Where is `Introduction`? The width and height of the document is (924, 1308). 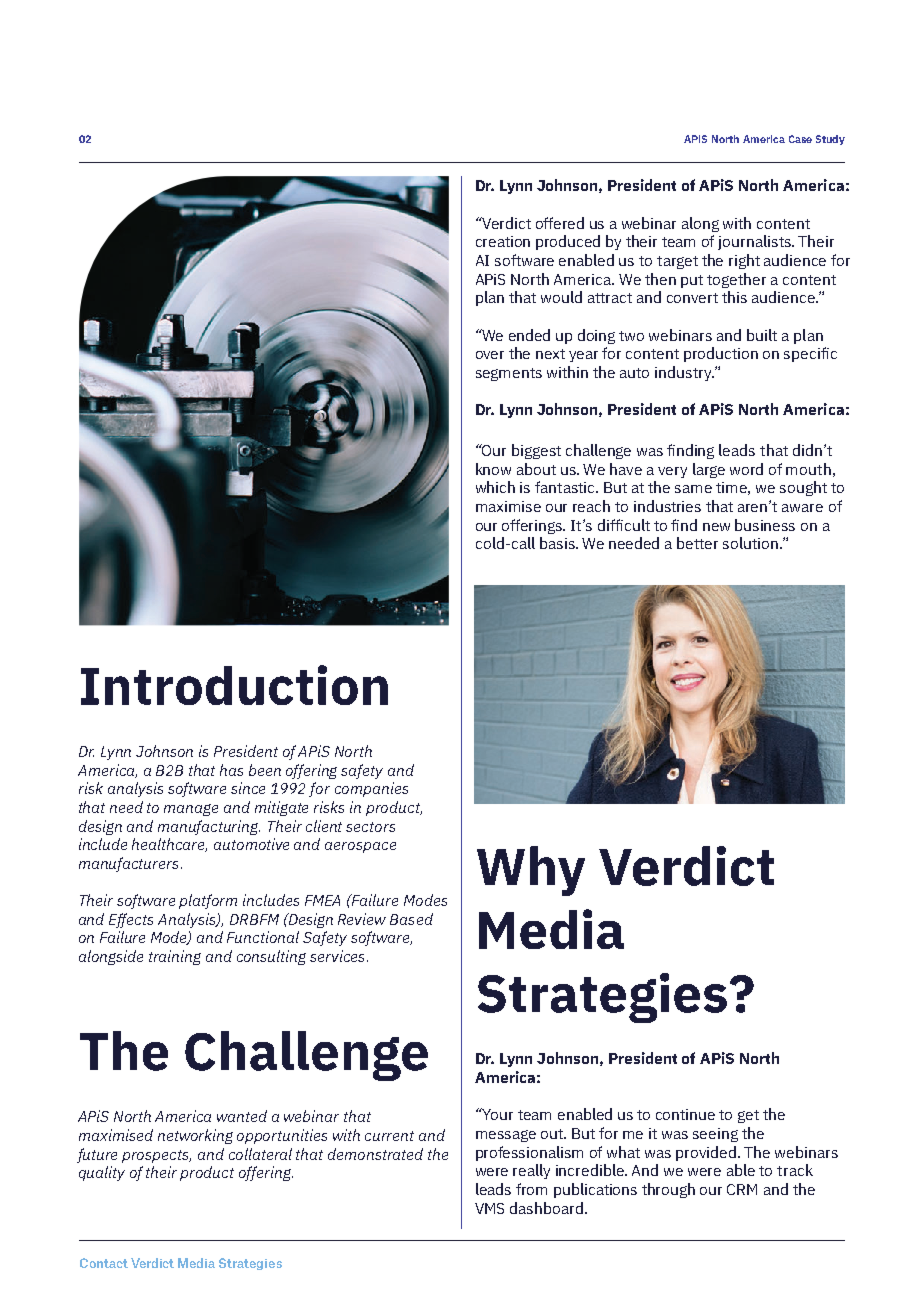 Introduction is located at coordinates (234, 685).
